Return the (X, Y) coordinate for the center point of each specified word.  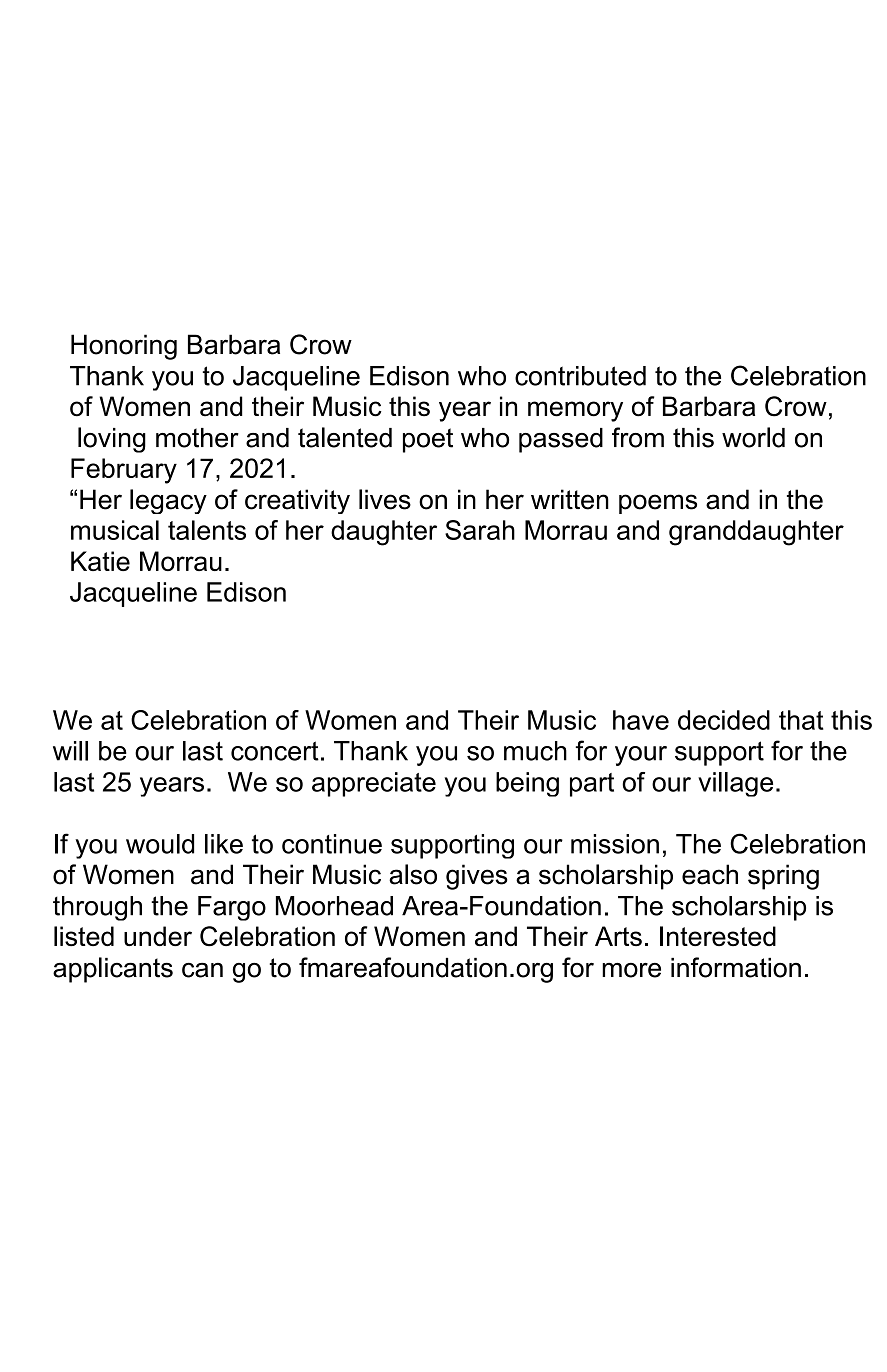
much (535, 751)
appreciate (374, 784)
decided (724, 720)
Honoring (124, 347)
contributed (580, 376)
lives (385, 499)
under (158, 936)
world (753, 437)
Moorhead (334, 906)
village (735, 784)
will (70, 751)
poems (658, 504)
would (160, 844)
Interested (718, 936)
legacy (168, 501)
